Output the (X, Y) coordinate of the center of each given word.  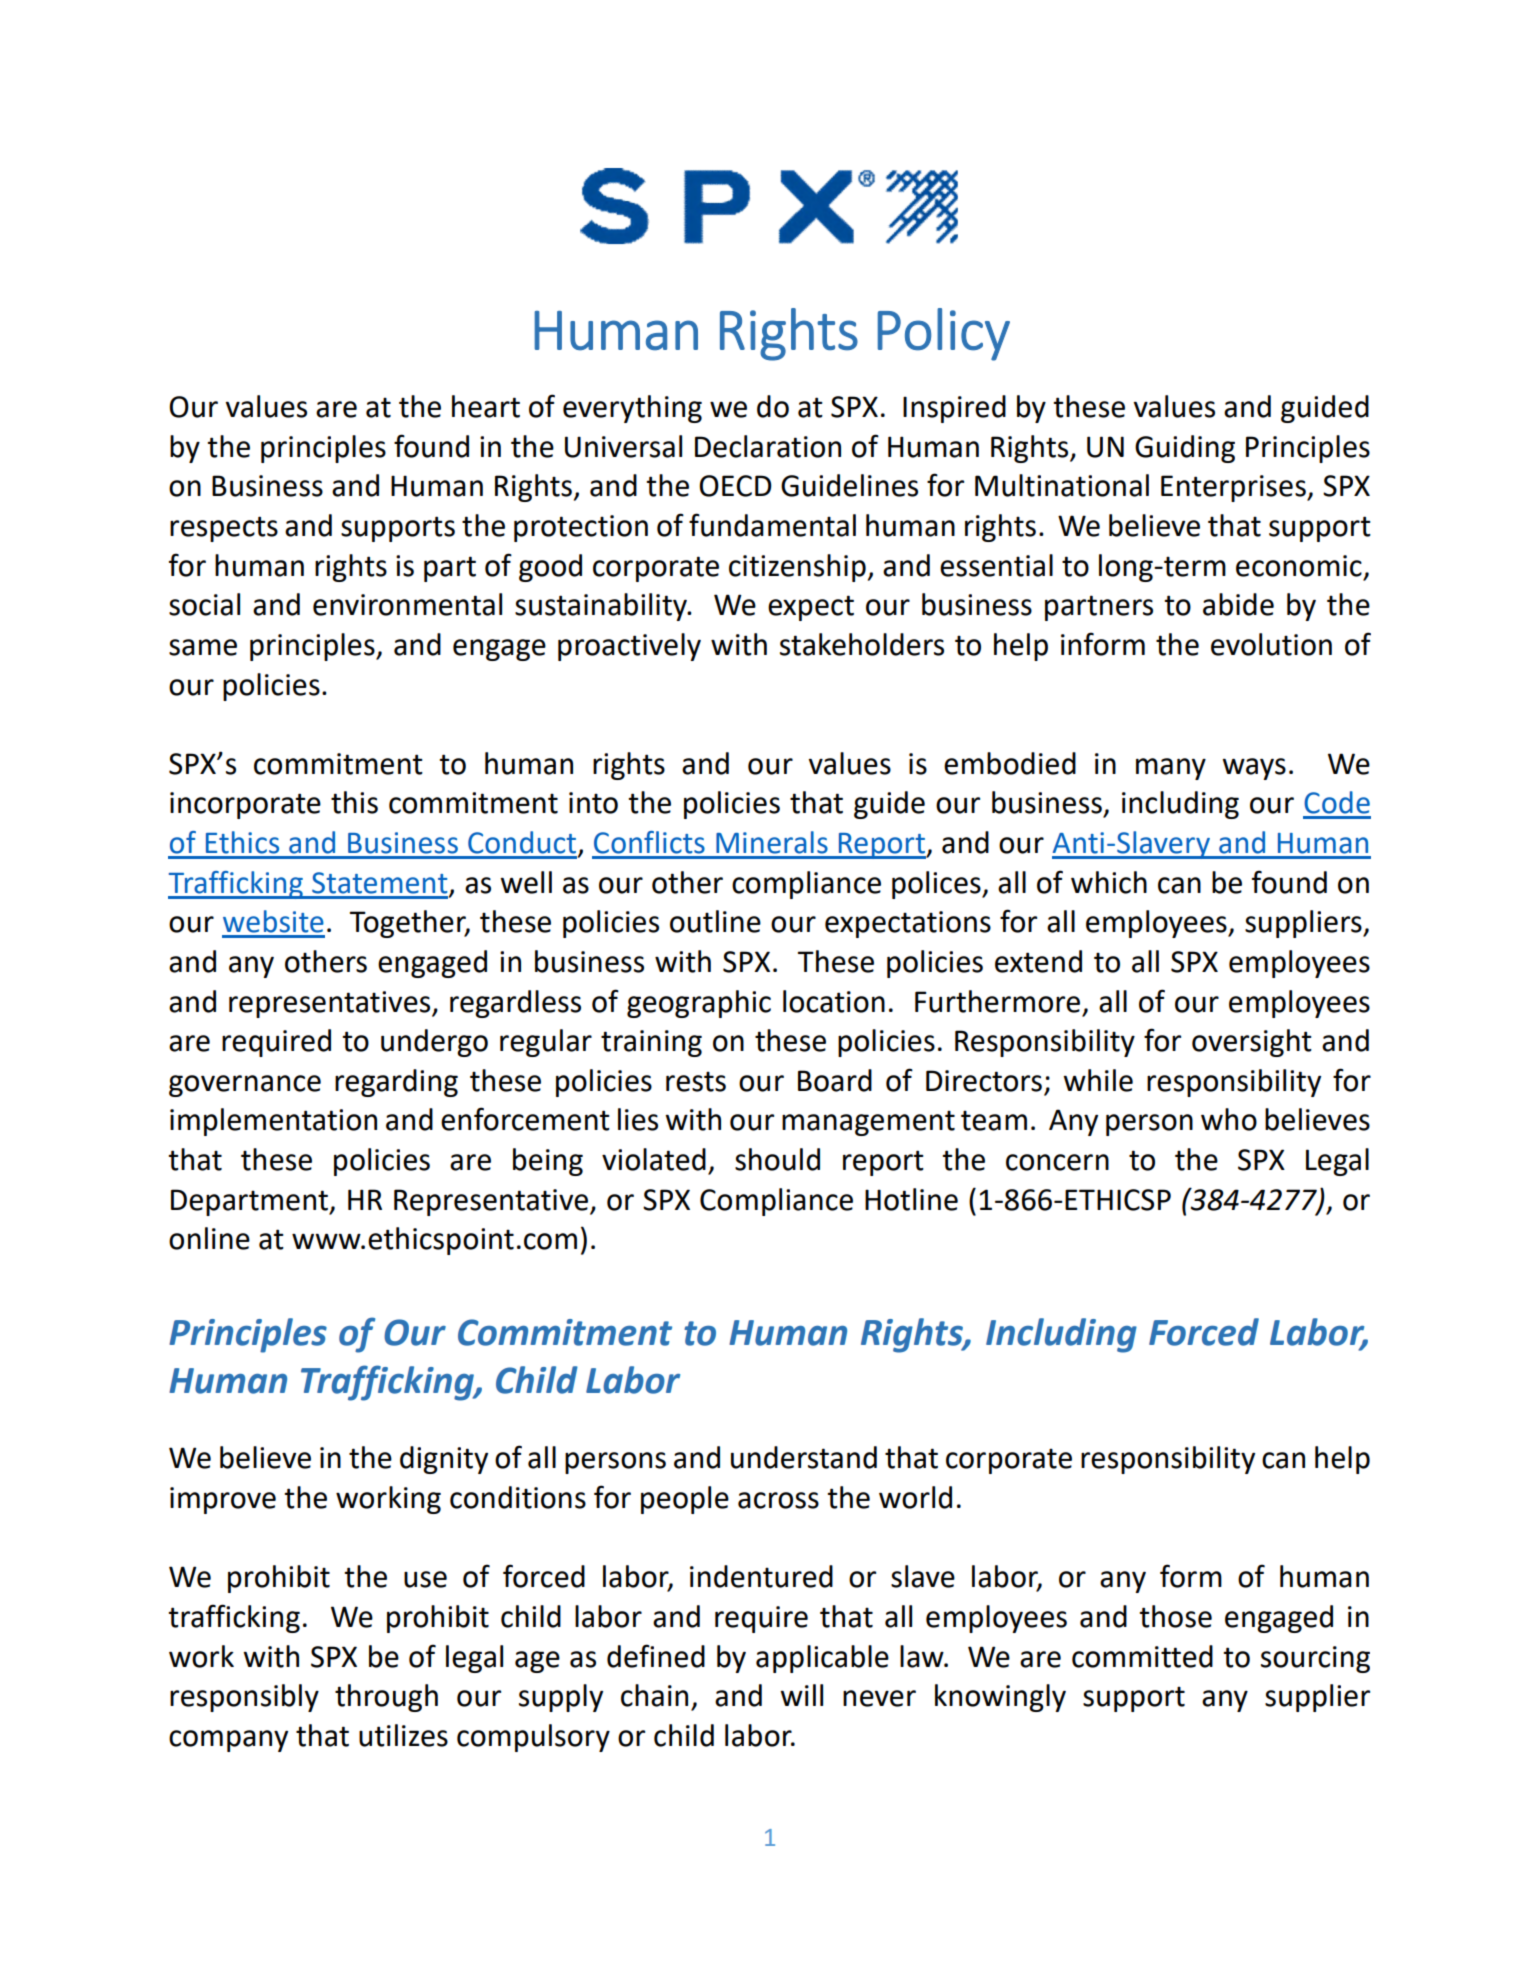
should (777, 1159)
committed (1142, 1656)
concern (1057, 1162)
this (354, 802)
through (386, 1698)
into (593, 803)
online (209, 1238)
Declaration (768, 446)
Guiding (1185, 449)
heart (486, 406)
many (1171, 769)
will (801, 1695)
